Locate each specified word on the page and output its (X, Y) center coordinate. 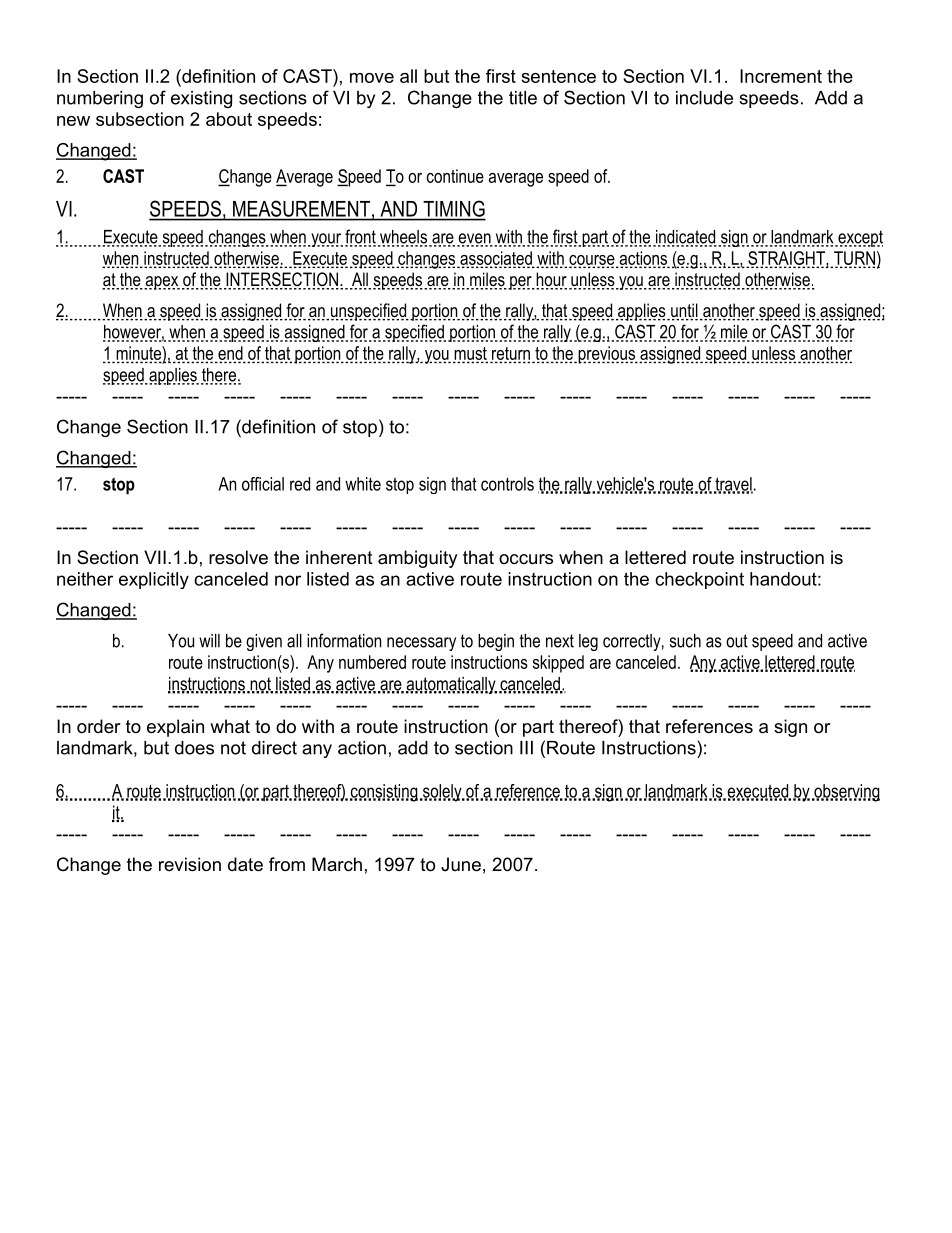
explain (175, 728)
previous (606, 355)
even (475, 239)
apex (162, 283)
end (230, 354)
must (470, 354)
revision (190, 864)
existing (201, 99)
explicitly (154, 580)
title (523, 98)
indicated (685, 238)
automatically (451, 685)
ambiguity (418, 559)
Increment (781, 76)
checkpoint (699, 580)
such (685, 641)
